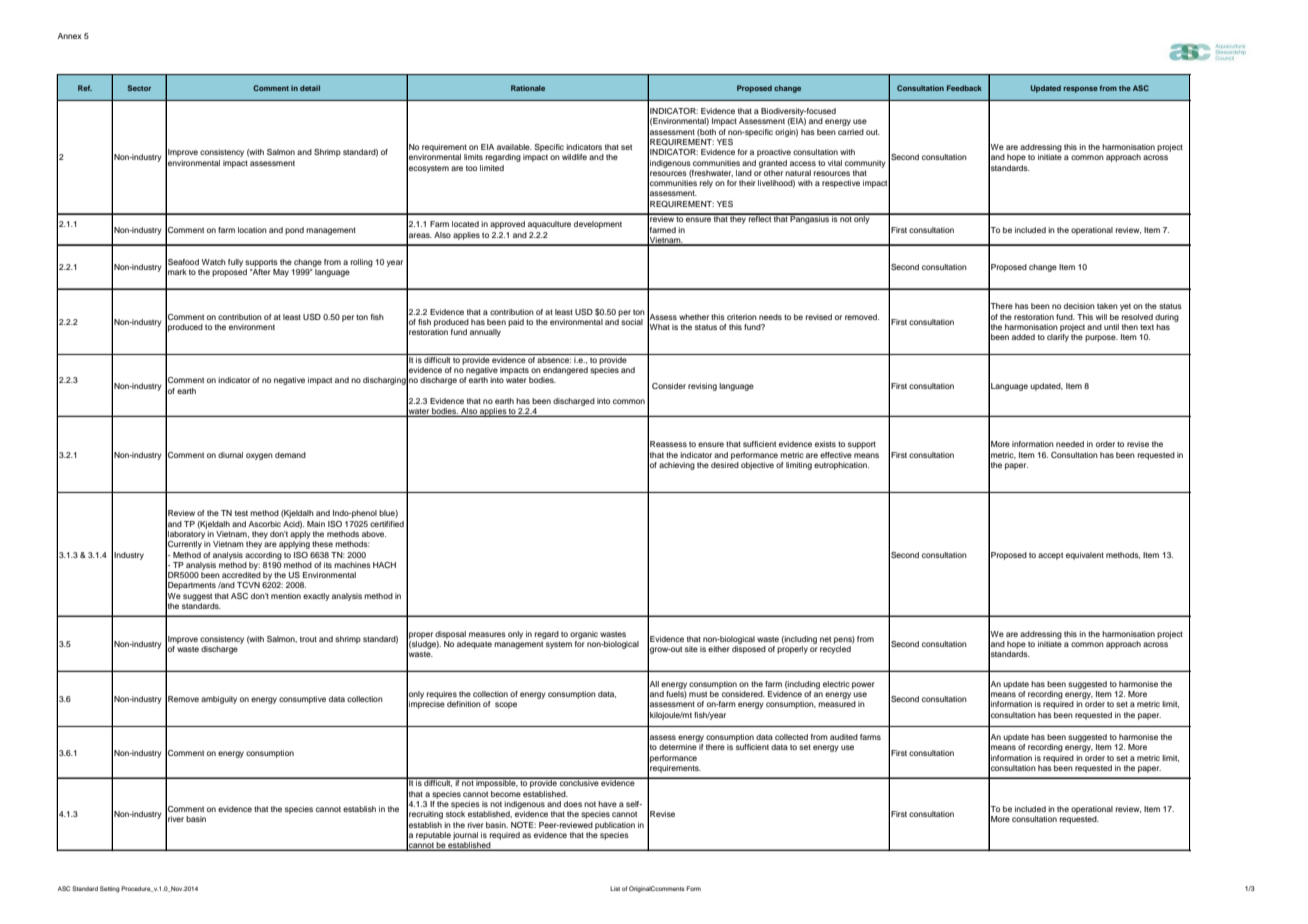 This page has width=1308, height=924. What do you see at coordinates (110, 889) in the page?
I see `Setting` at bounding box center [110, 889].
